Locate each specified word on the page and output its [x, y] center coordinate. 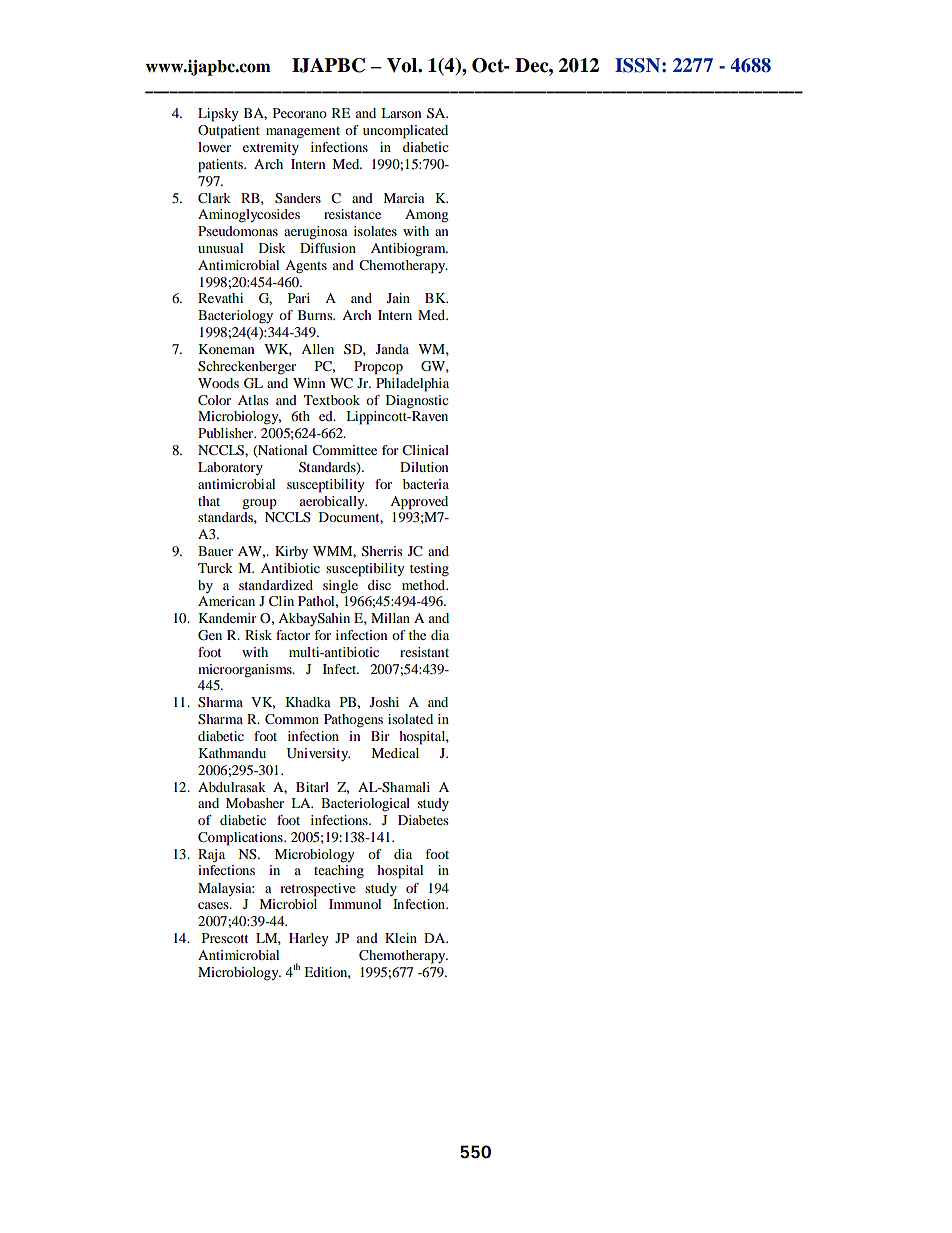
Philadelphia [412, 385]
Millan [390, 618]
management [303, 133]
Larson [401, 113]
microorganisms [246, 671]
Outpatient [229, 132]
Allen [317, 349]
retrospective [318, 890]
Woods [218, 383]
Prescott [225, 938]
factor [293, 635]
